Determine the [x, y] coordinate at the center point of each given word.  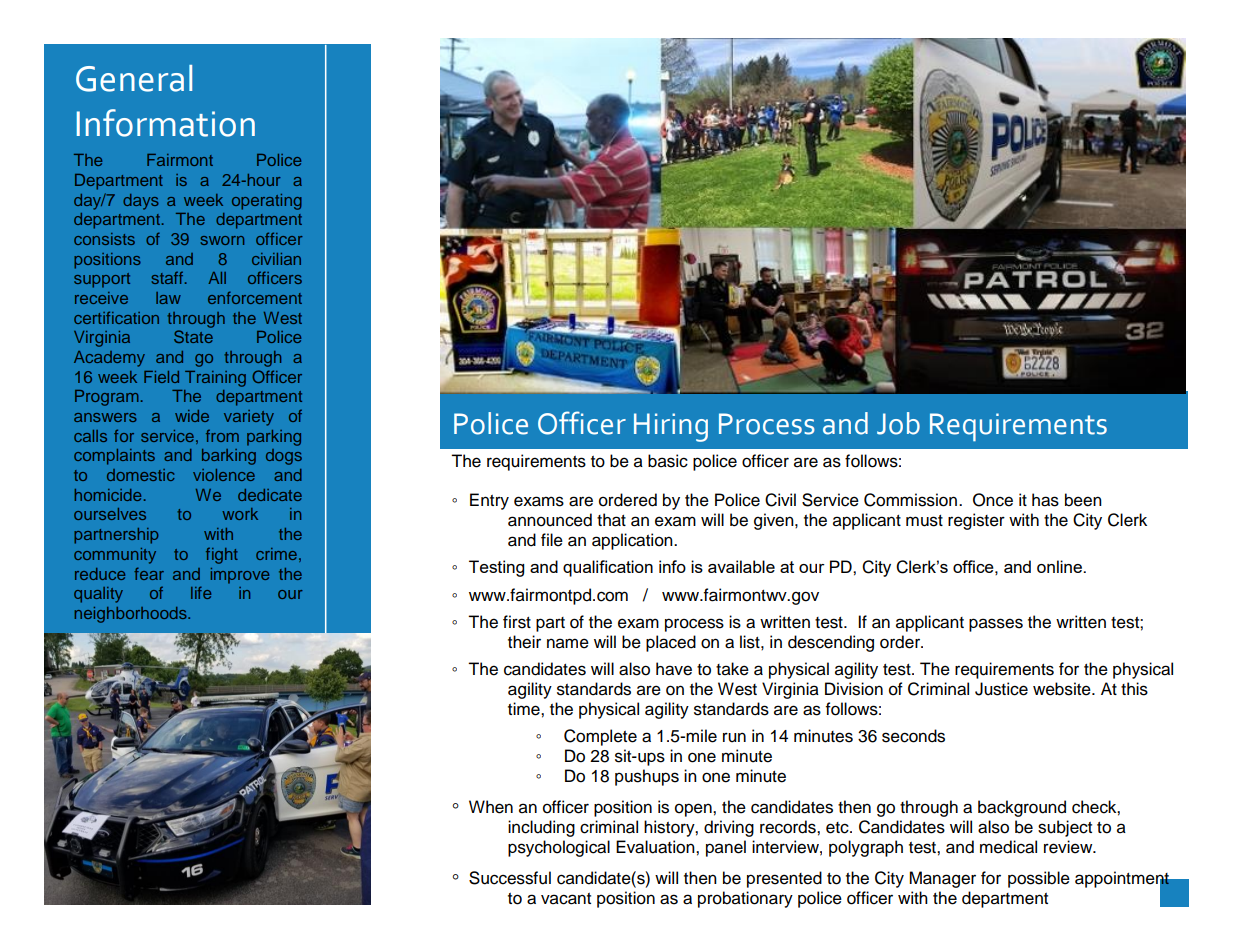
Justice [1001, 689]
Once [993, 500]
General [134, 78]
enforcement [255, 297]
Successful [510, 878]
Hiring [671, 427]
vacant [566, 899]
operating [267, 202]
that [611, 520]
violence [224, 475]
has [1045, 500]
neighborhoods [131, 615]
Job [898, 423]
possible [1039, 879]
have [674, 669]
